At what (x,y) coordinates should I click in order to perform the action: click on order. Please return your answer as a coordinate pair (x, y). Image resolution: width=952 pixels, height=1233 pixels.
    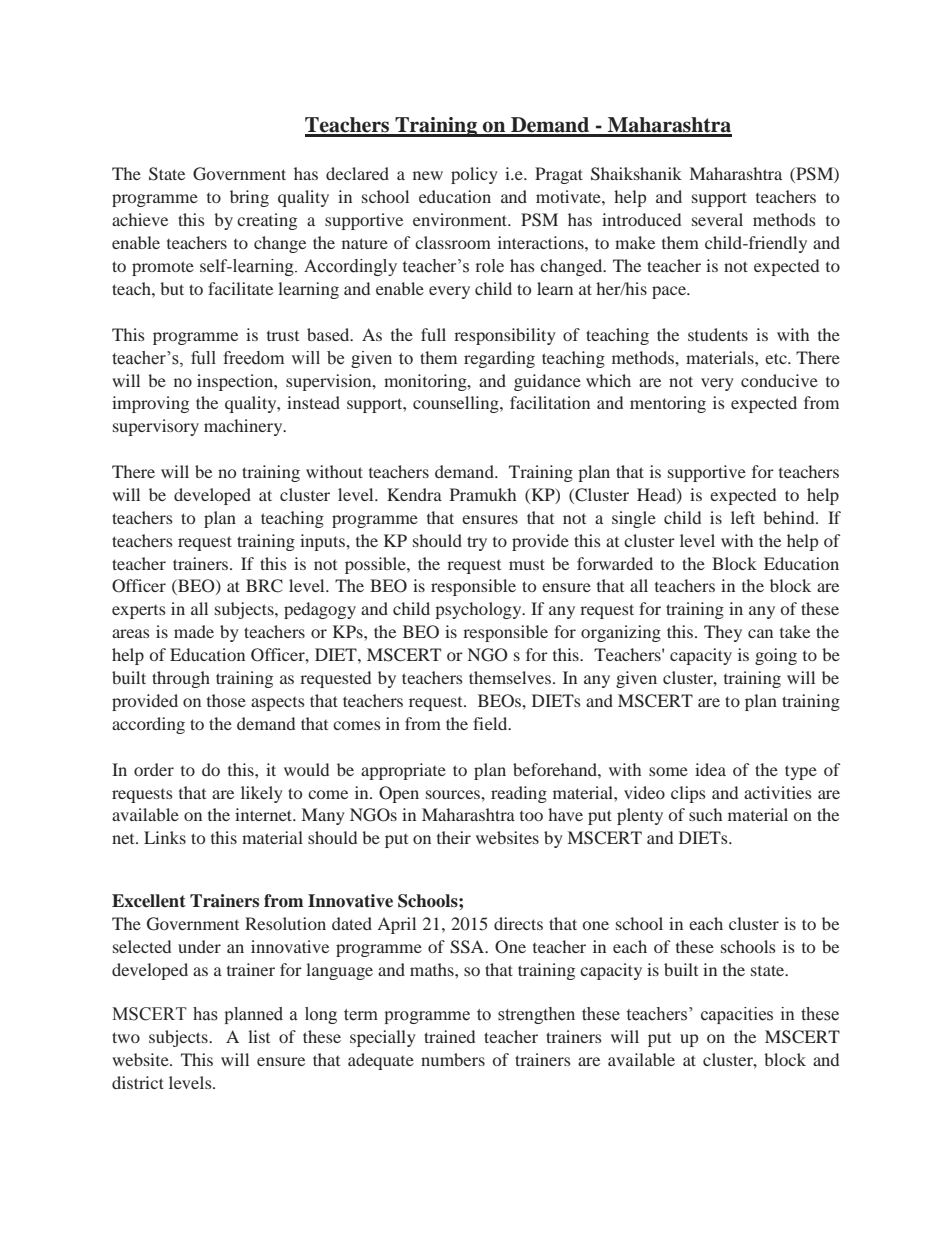
    Looking at the image, I should click on (154, 769).
